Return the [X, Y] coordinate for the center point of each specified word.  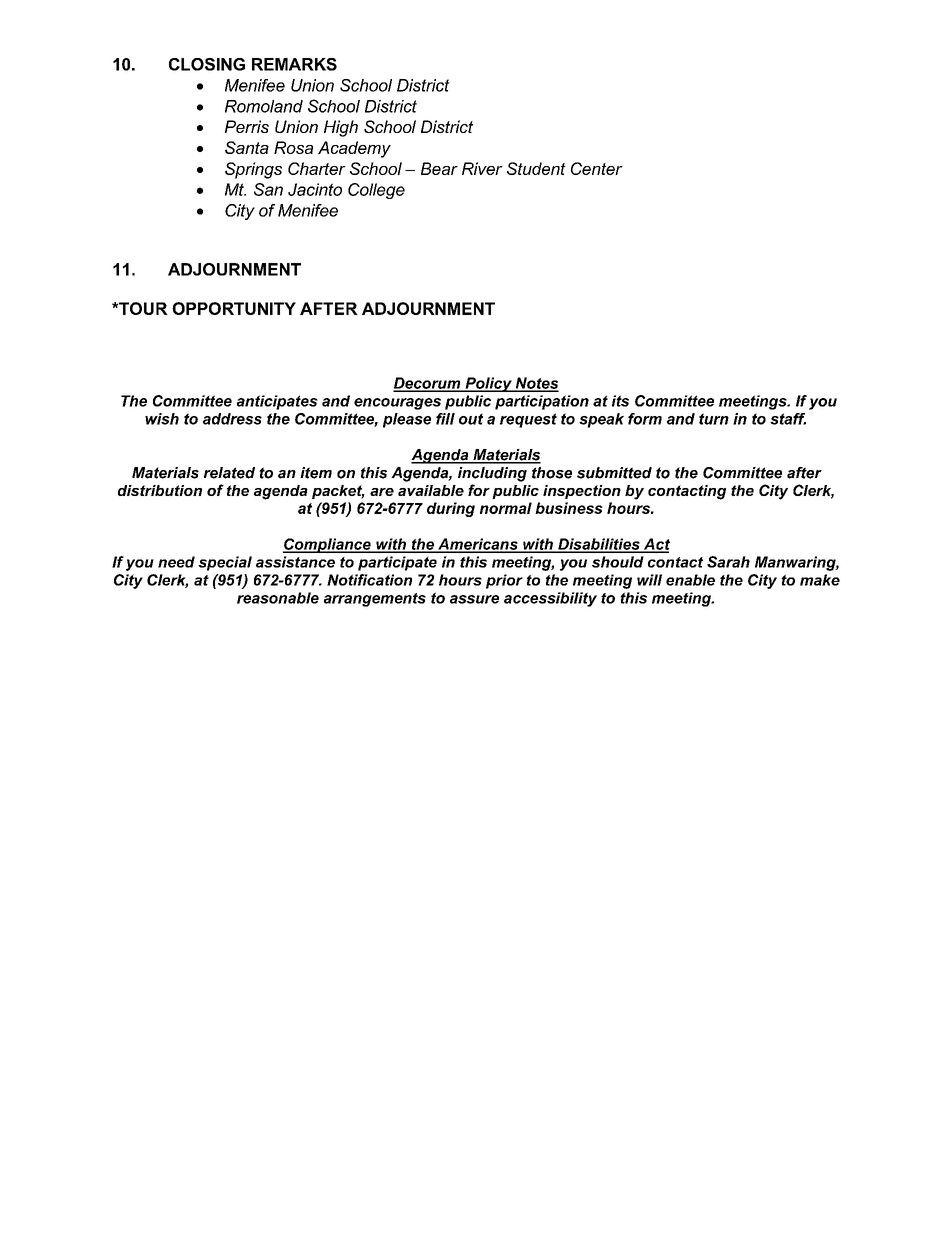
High [341, 128]
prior [504, 581]
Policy [488, 384]
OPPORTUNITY [234, 308]
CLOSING [207, 64]
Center [597, 168]
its [620, 401]
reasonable [278, 598]
